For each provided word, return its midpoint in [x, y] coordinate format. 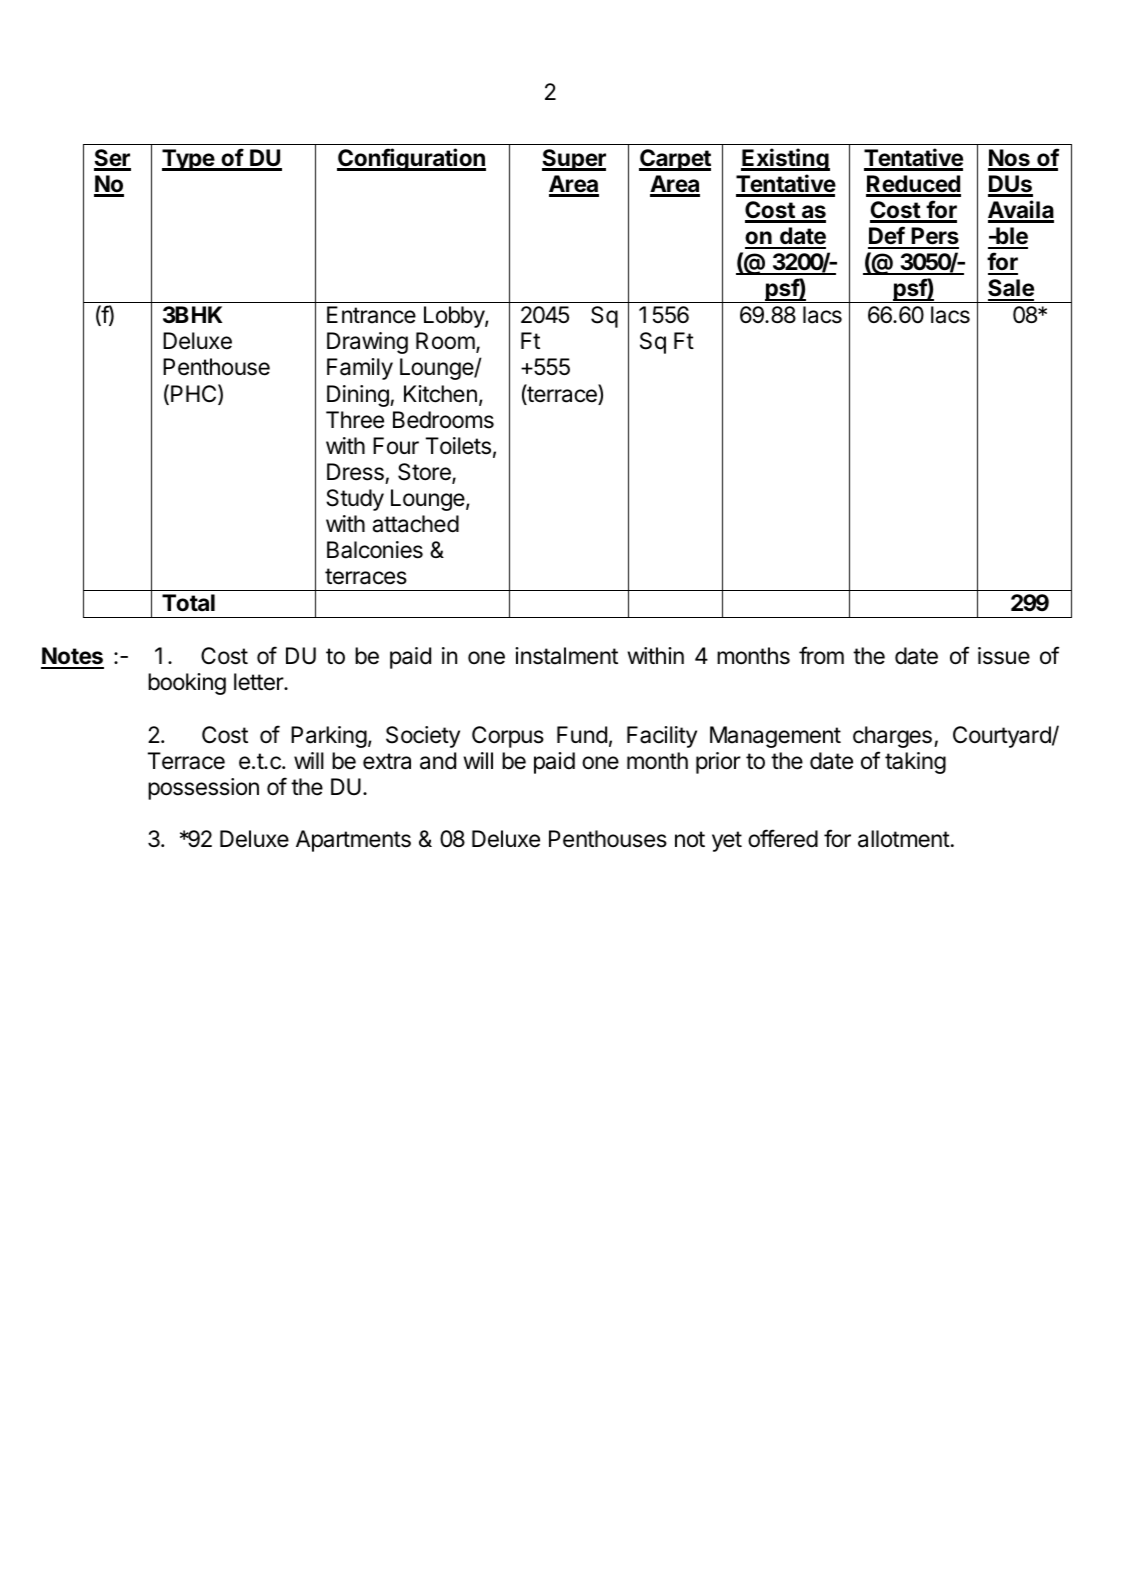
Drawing [367, 343]
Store [425, 473]
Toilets [458, 446]
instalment [566, 656]
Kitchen [440, 394]
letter [259, 682]
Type [189, 160]
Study [355, 500]
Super [574, 160]
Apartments [353, 841]
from [821, 655]
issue [1004, 656]
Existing [785, 159]
